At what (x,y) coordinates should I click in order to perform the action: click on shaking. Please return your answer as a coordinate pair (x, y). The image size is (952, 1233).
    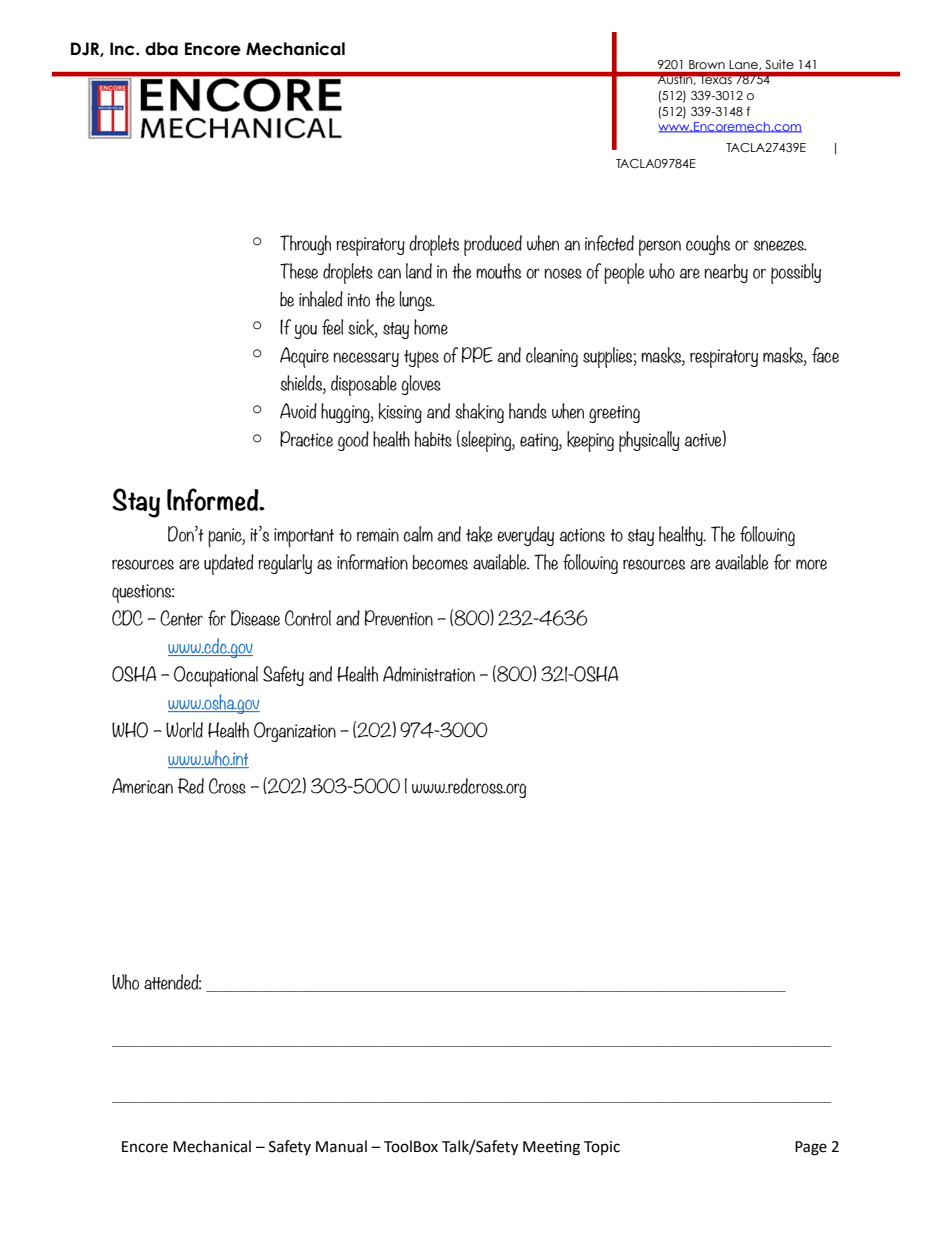
    Looking at the image, I should click on (479, 413).
